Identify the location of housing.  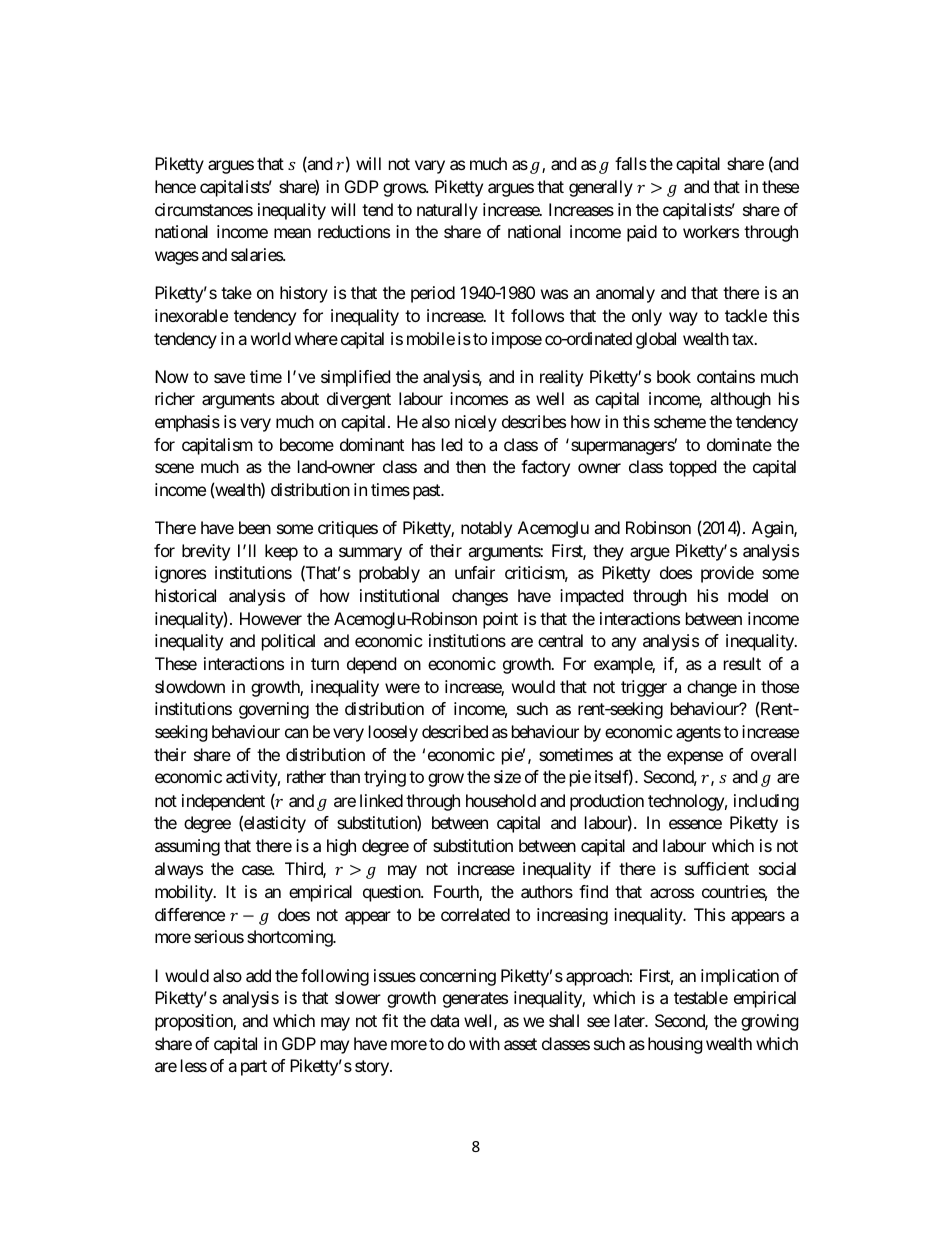
(675, 1045).
